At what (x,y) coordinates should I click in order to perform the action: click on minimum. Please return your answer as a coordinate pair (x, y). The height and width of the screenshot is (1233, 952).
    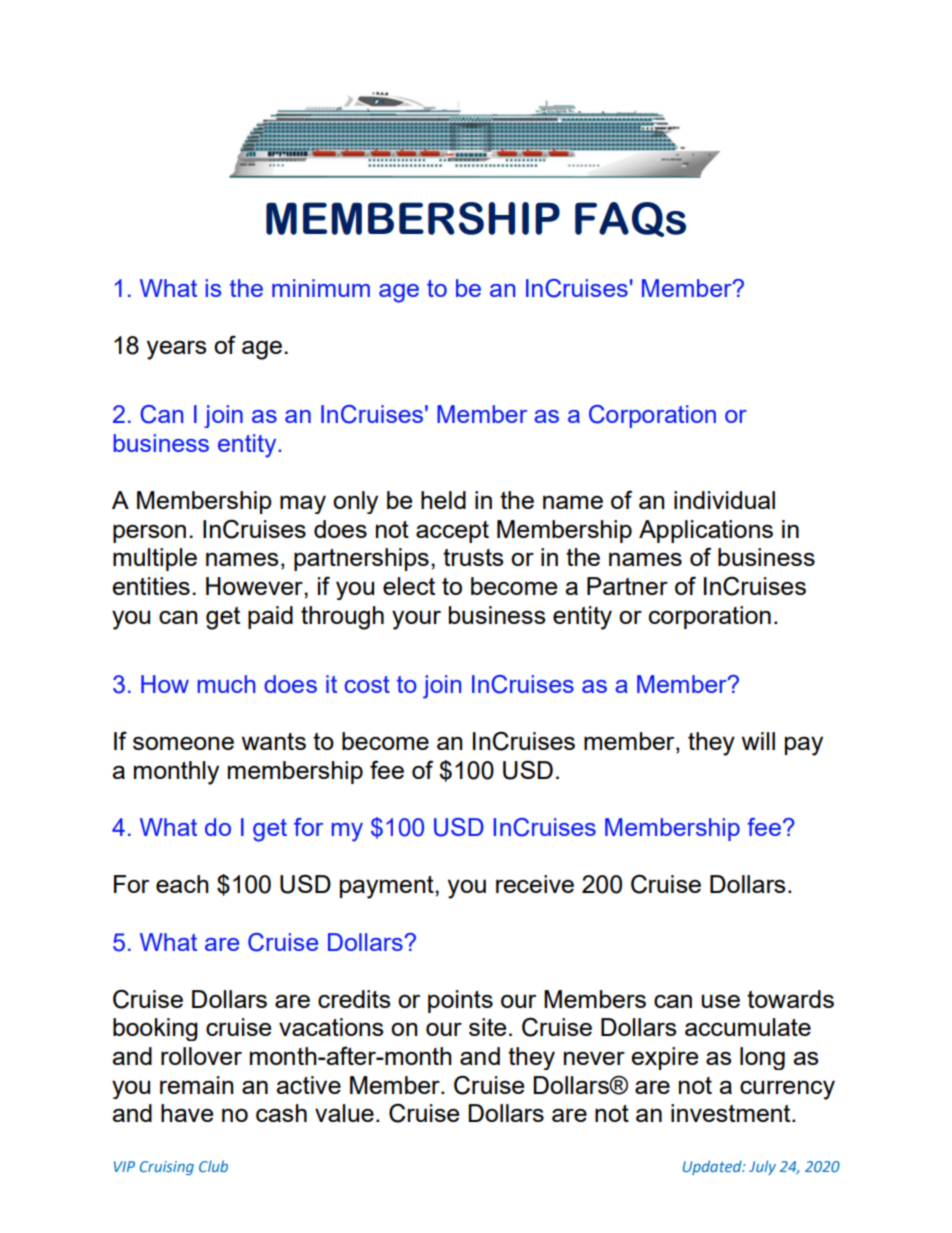
    Looking at the image, I should click on (321, 288).
